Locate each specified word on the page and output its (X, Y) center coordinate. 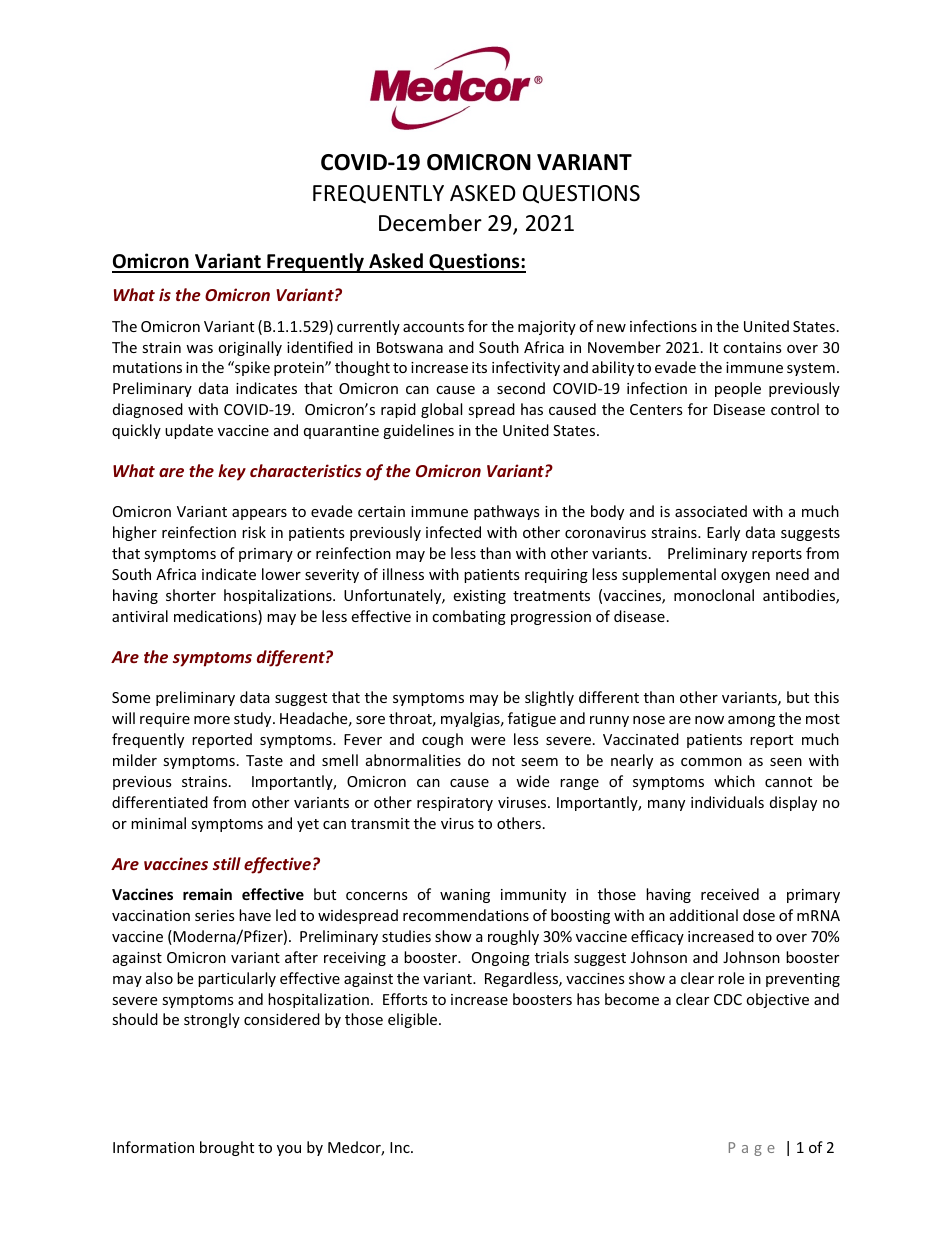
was (199, 349)
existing (479, 597)
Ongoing (501, 959)
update (189, 431)
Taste (264, 760)
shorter (191, 595)
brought (227, 1148)
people (738, 389)
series (215, 915)
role (731, 978)
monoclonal (714, 595)
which (734, 781)
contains (752, 347)
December (430, 223)
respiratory (455, 804)
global (441, 410)
